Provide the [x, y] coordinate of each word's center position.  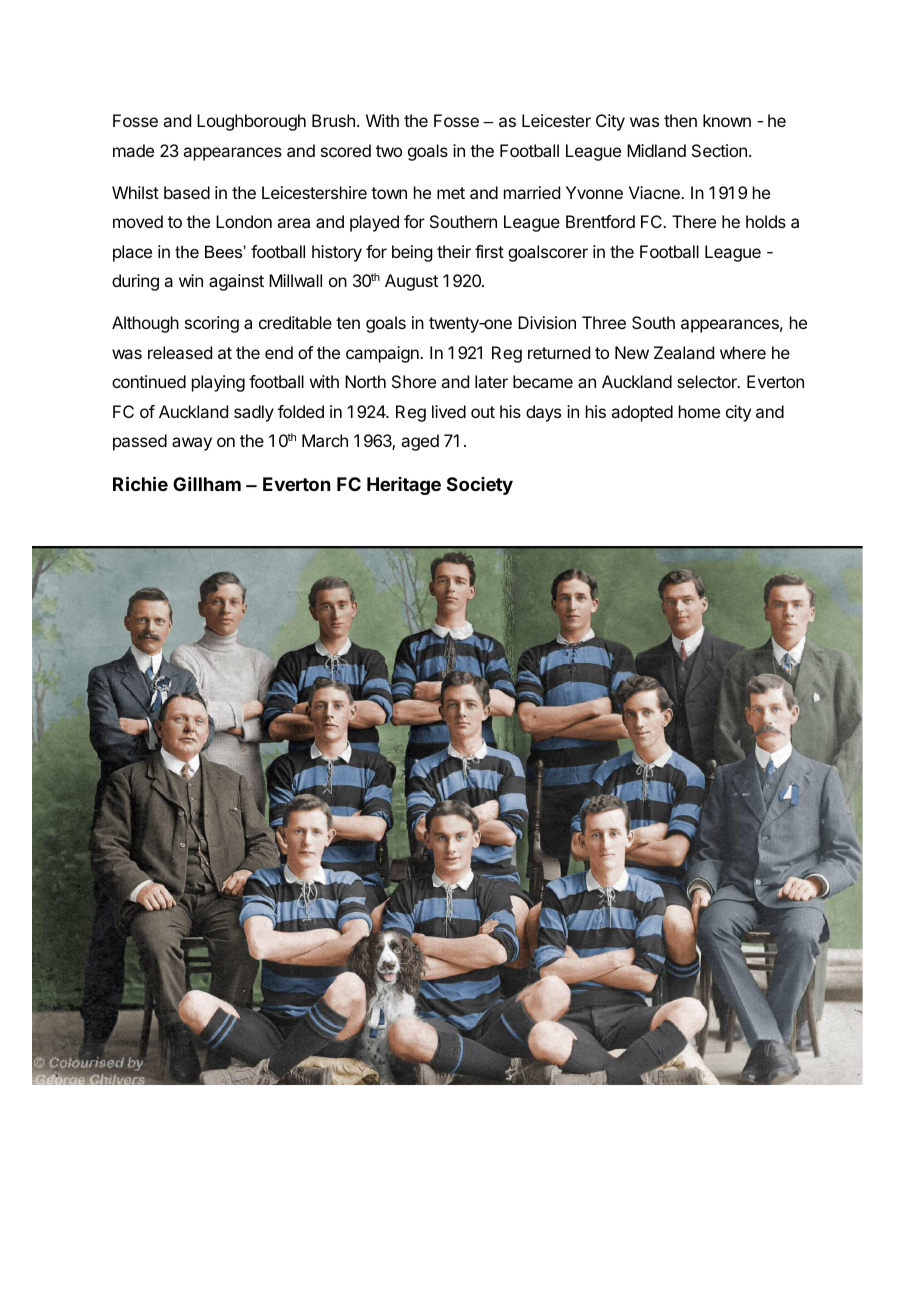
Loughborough [251, 122]
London [244, 221]
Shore [414, 381]
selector [708, 381]
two [389, 151]
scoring [212, 324]
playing [218, 383]
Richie [140, 483]
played [374, 223]
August [411, 282]
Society [480, 486]
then [680, 120]
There [694, 221]
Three [604, 322]
